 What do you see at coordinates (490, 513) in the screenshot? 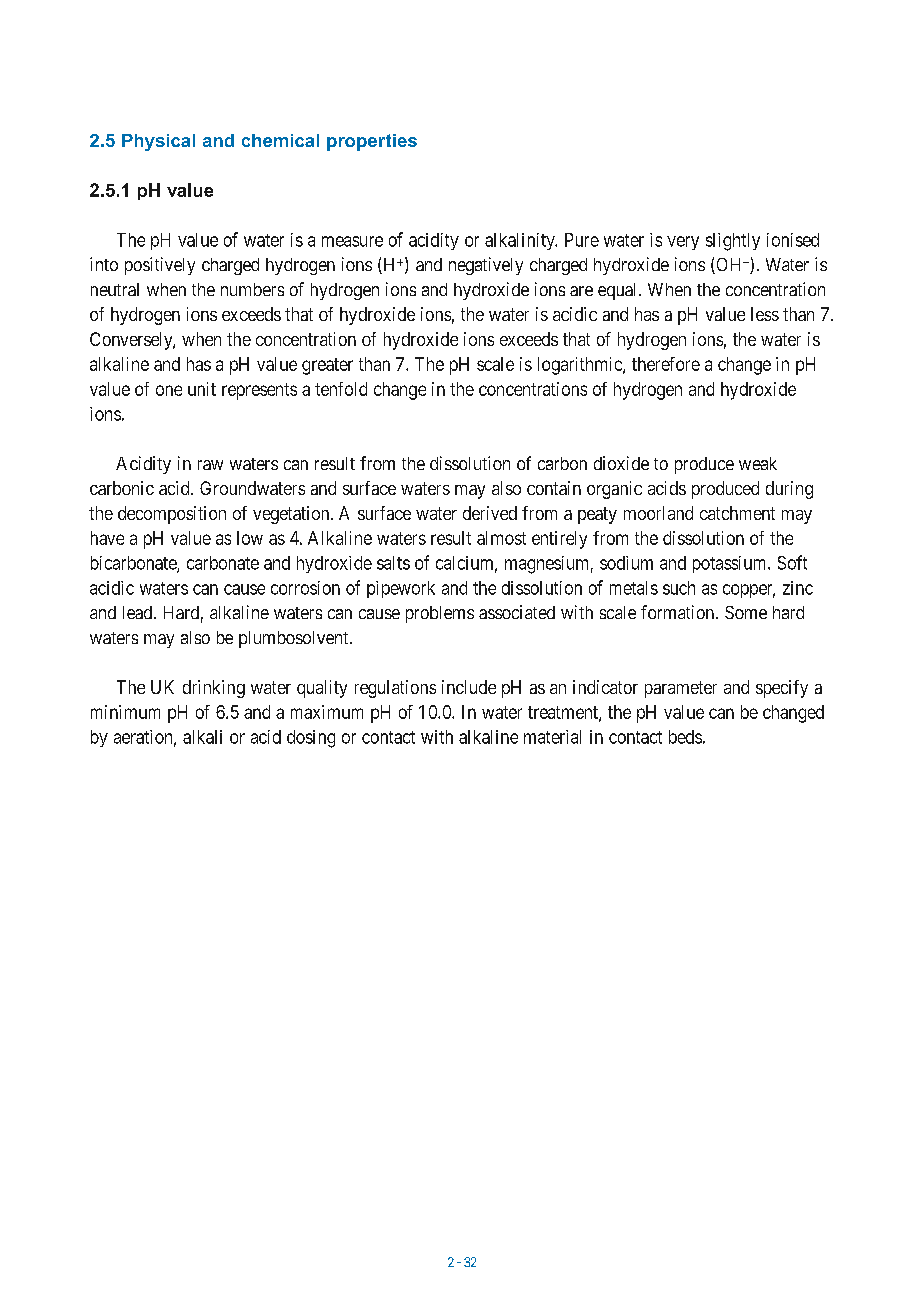
I see `derived` at bounding box center [490, 513].
